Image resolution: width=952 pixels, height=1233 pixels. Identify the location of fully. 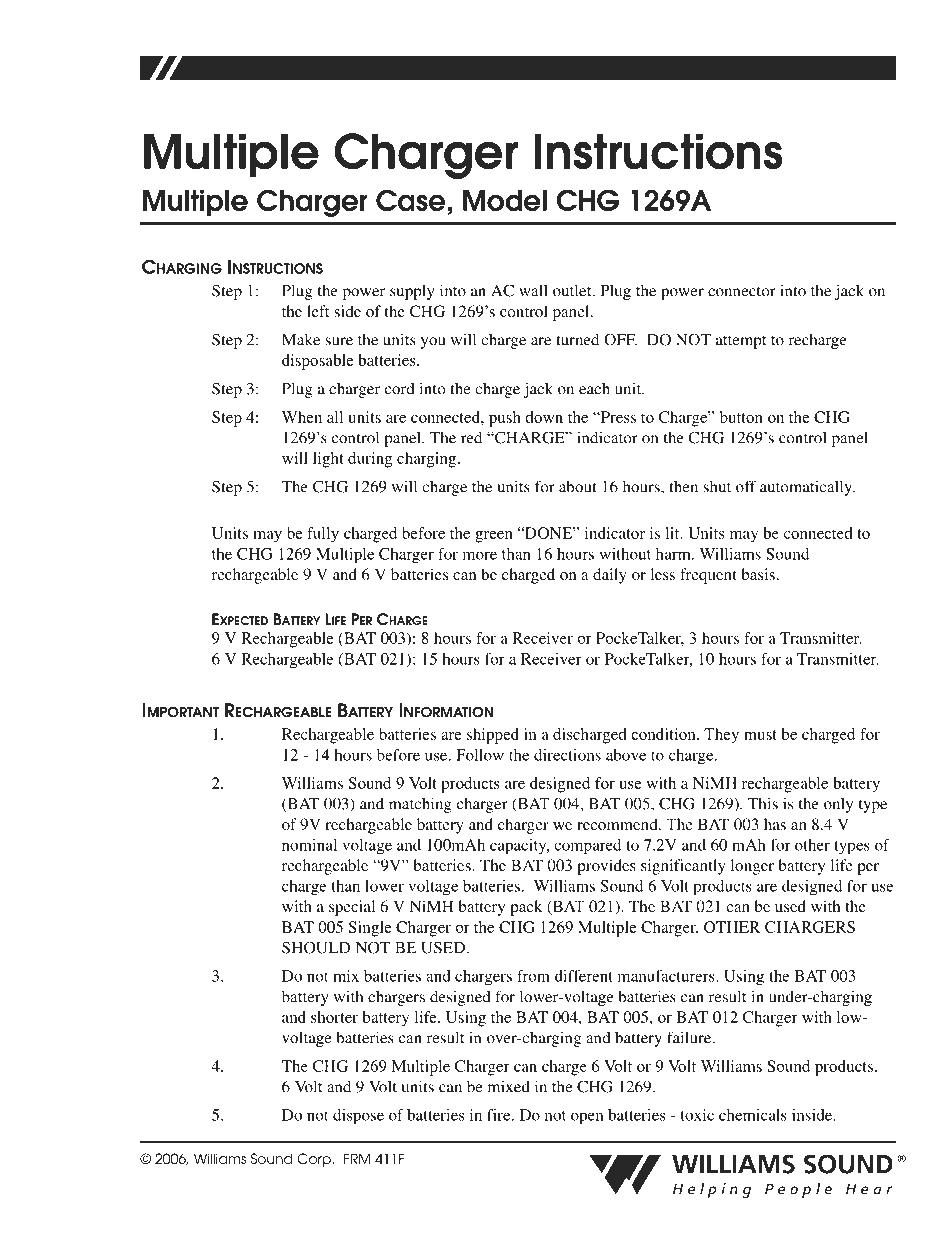
(323, 535).
